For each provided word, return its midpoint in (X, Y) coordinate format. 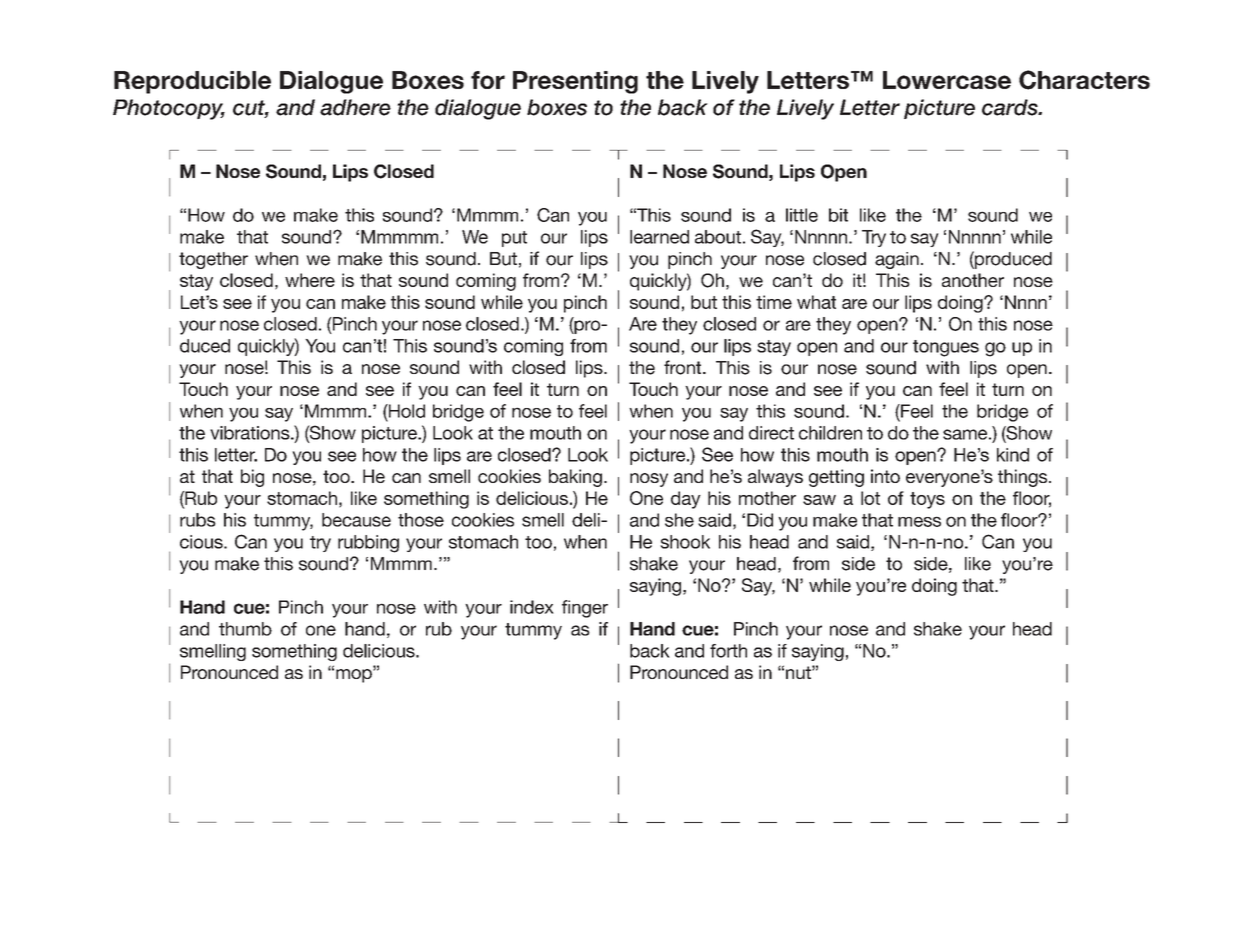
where (310, 280)
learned (659, 237)
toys (927, 500)
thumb (245, 629)
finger (585, 609)
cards (1011, 107)
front (684, 367)
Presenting (575, 82)
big (252, 478)
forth (728, 651)
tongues (946, 348)
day (686, 500)
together (213, 260)
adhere (355, 107)
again (897, 260)
